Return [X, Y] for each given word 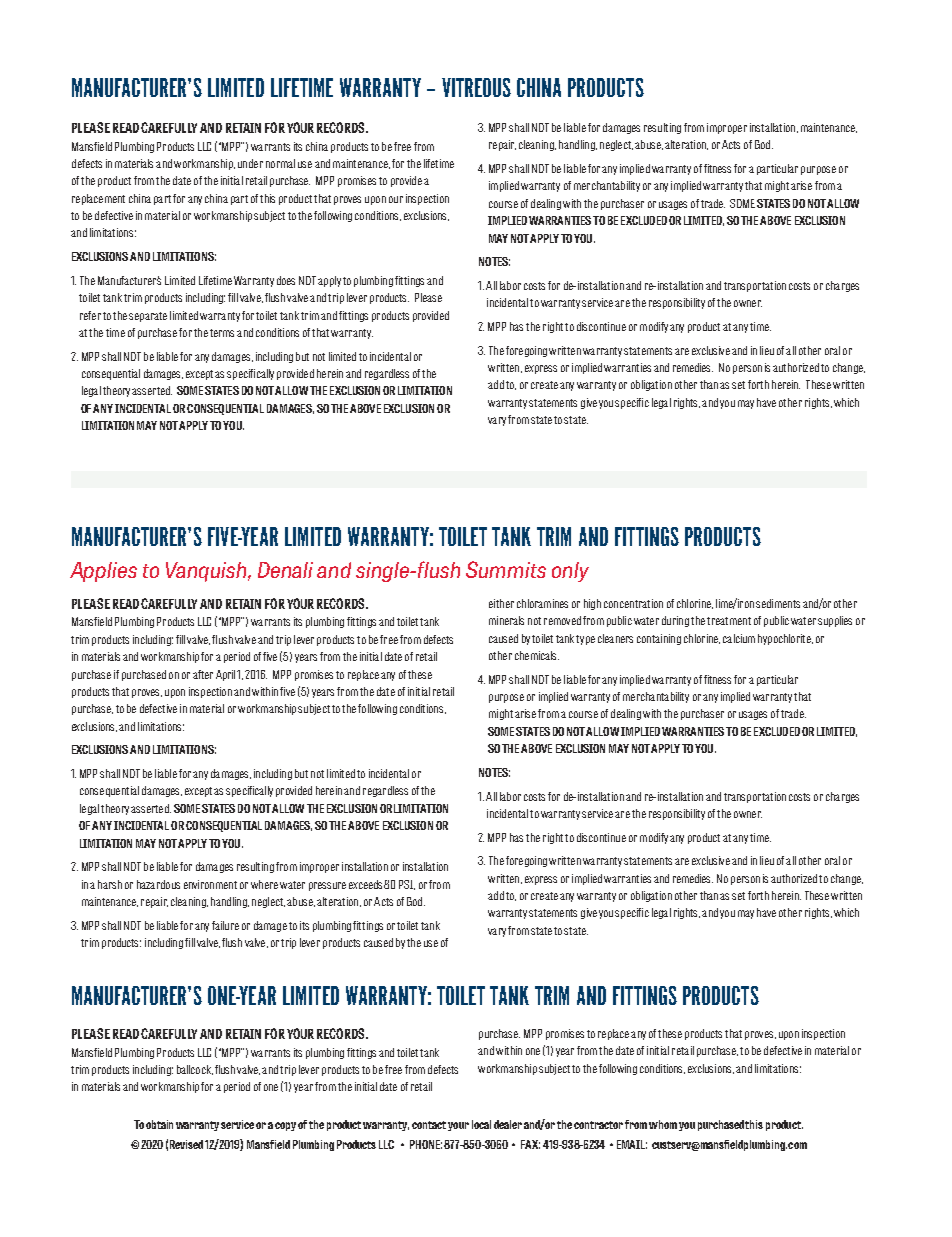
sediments [778, 603]
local [481, 1124]
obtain [159, 1124]
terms [222, 333]
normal [280, 163]
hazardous [158, 884]
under [250, 163]
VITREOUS [476, 87]
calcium [739, 638]
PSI [407, 885]
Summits [506, 569]
